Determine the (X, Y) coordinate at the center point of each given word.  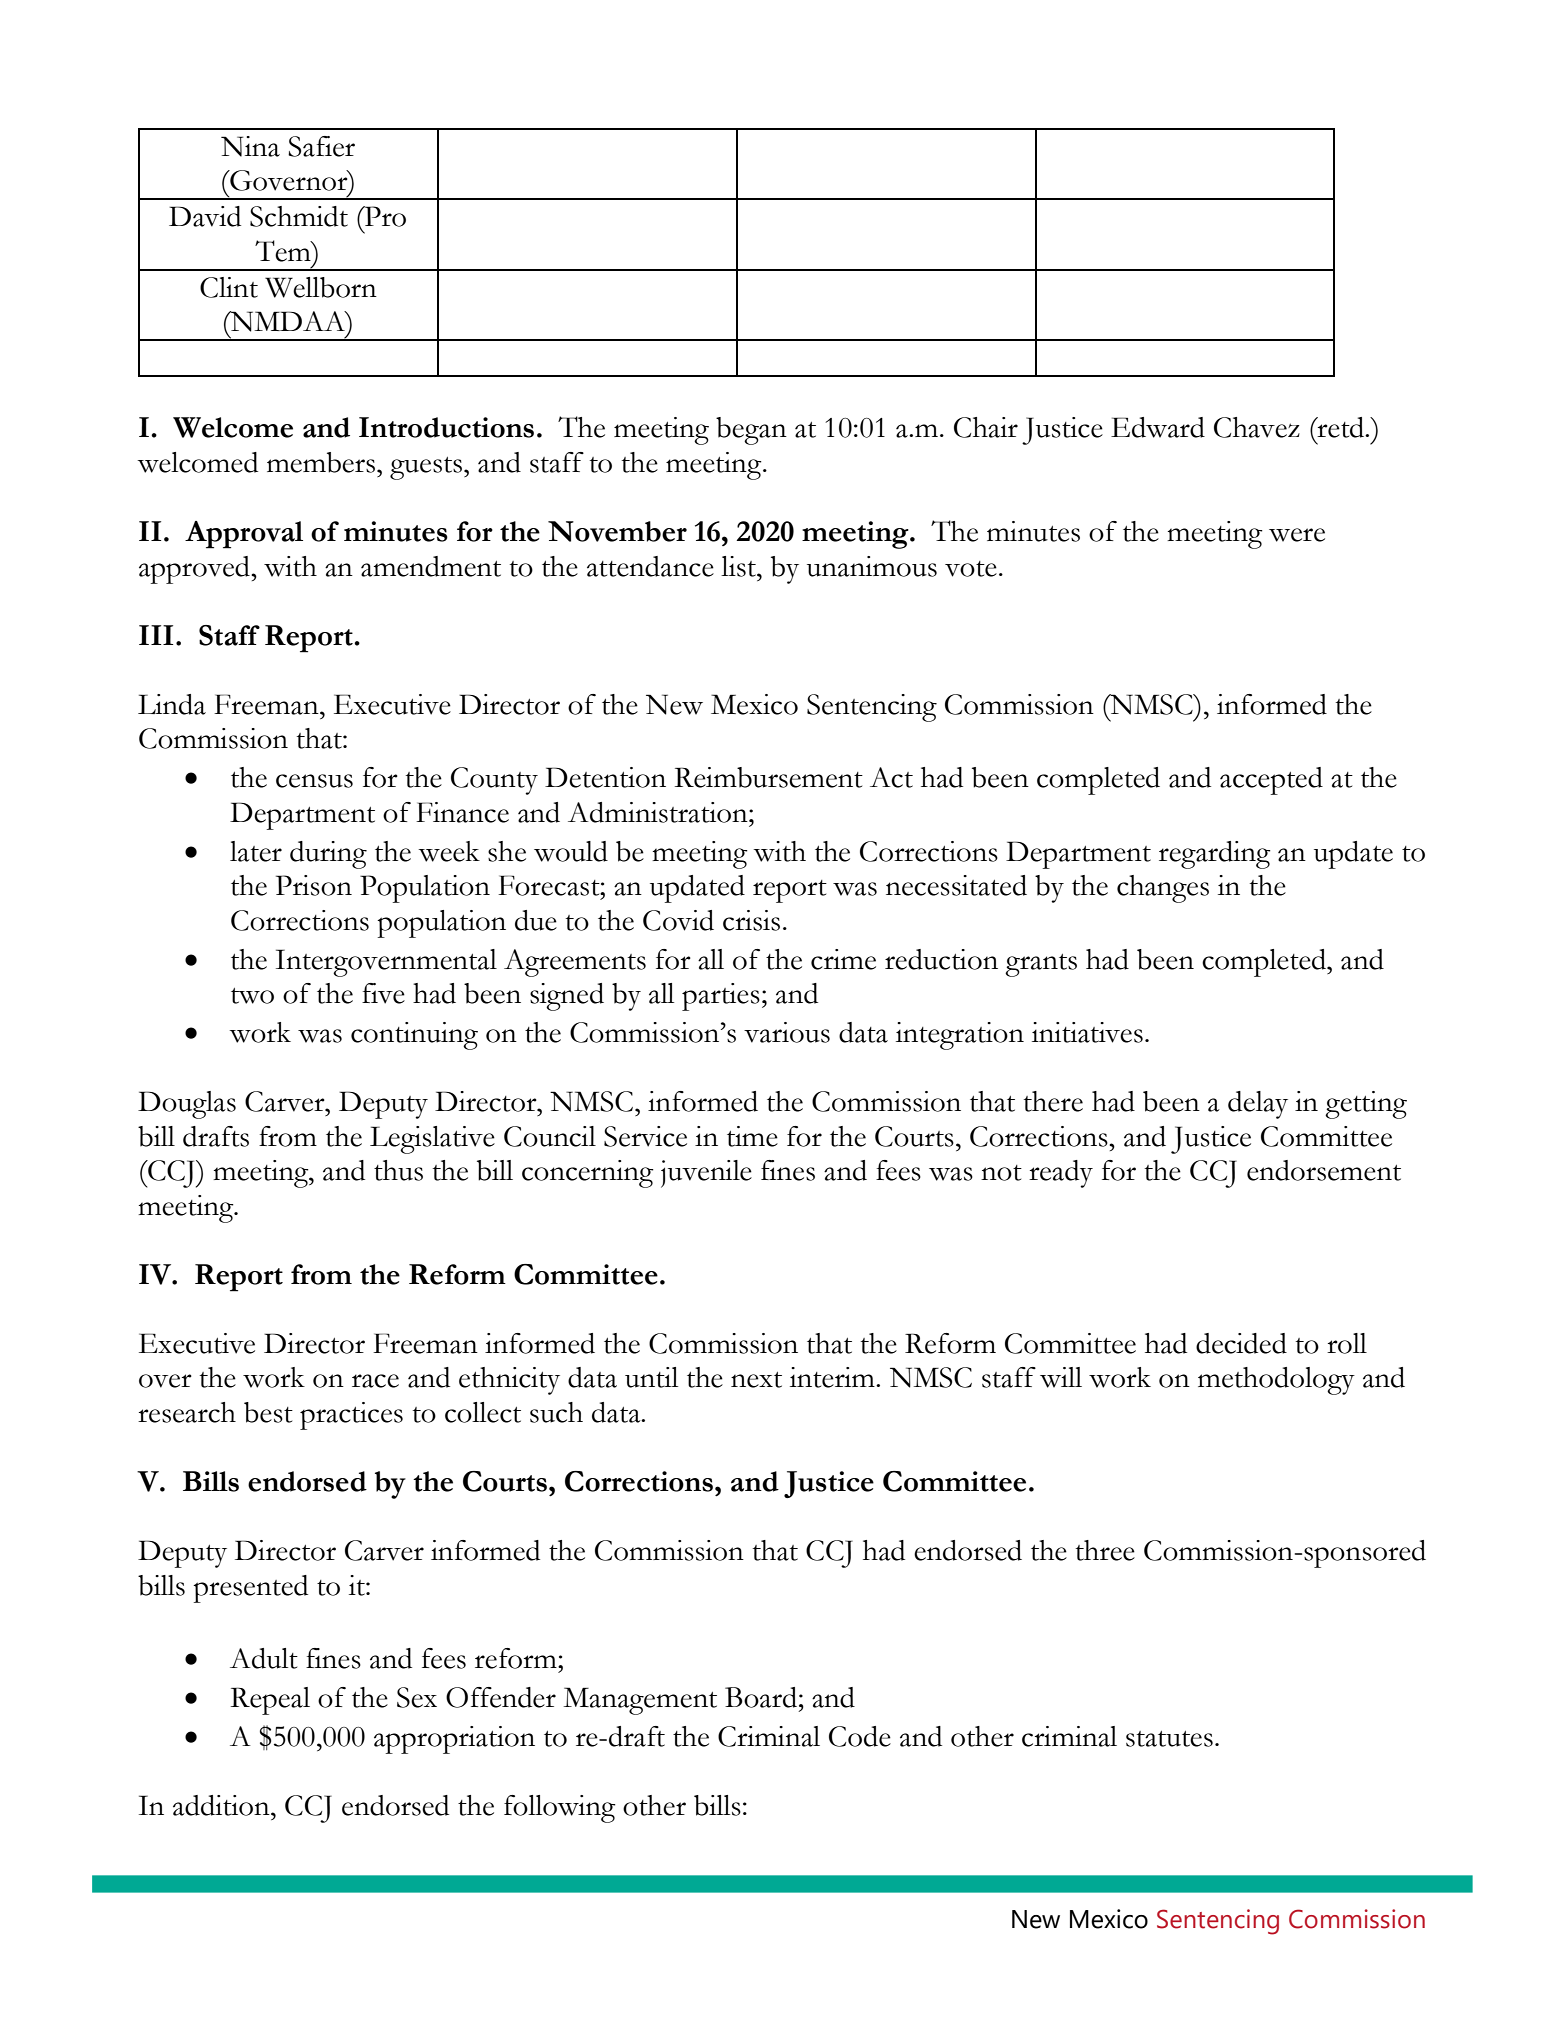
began (751, 431)
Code (860, 1736)
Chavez (1257, 427)
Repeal (270, 1701)
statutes (1169, 1739)
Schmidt (299, 216)
